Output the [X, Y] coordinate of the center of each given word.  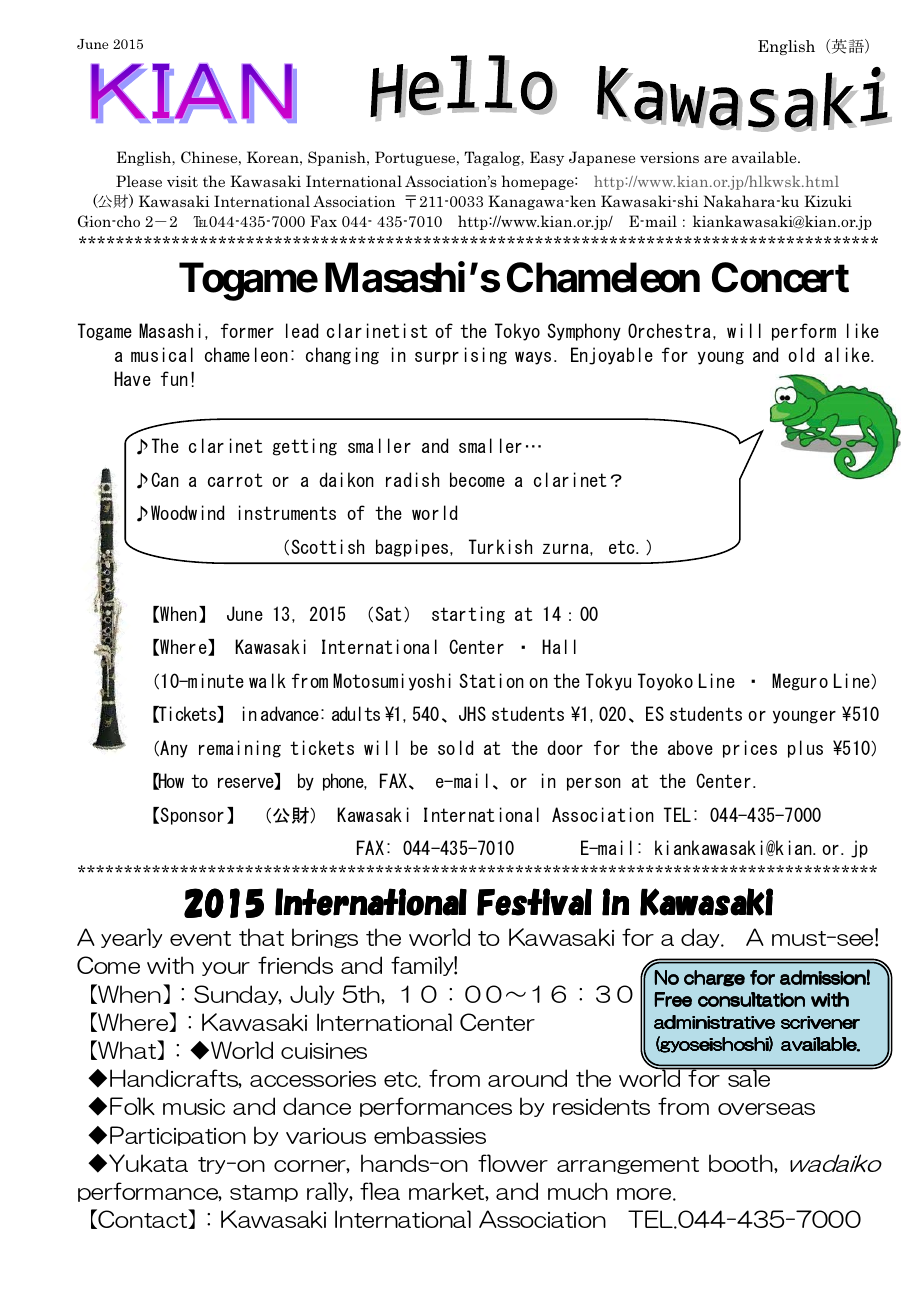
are [715, 159]
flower [513, 1163]
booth [742, 1163]
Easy [547, 158]
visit [182, 181]
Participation [178, 1136]
